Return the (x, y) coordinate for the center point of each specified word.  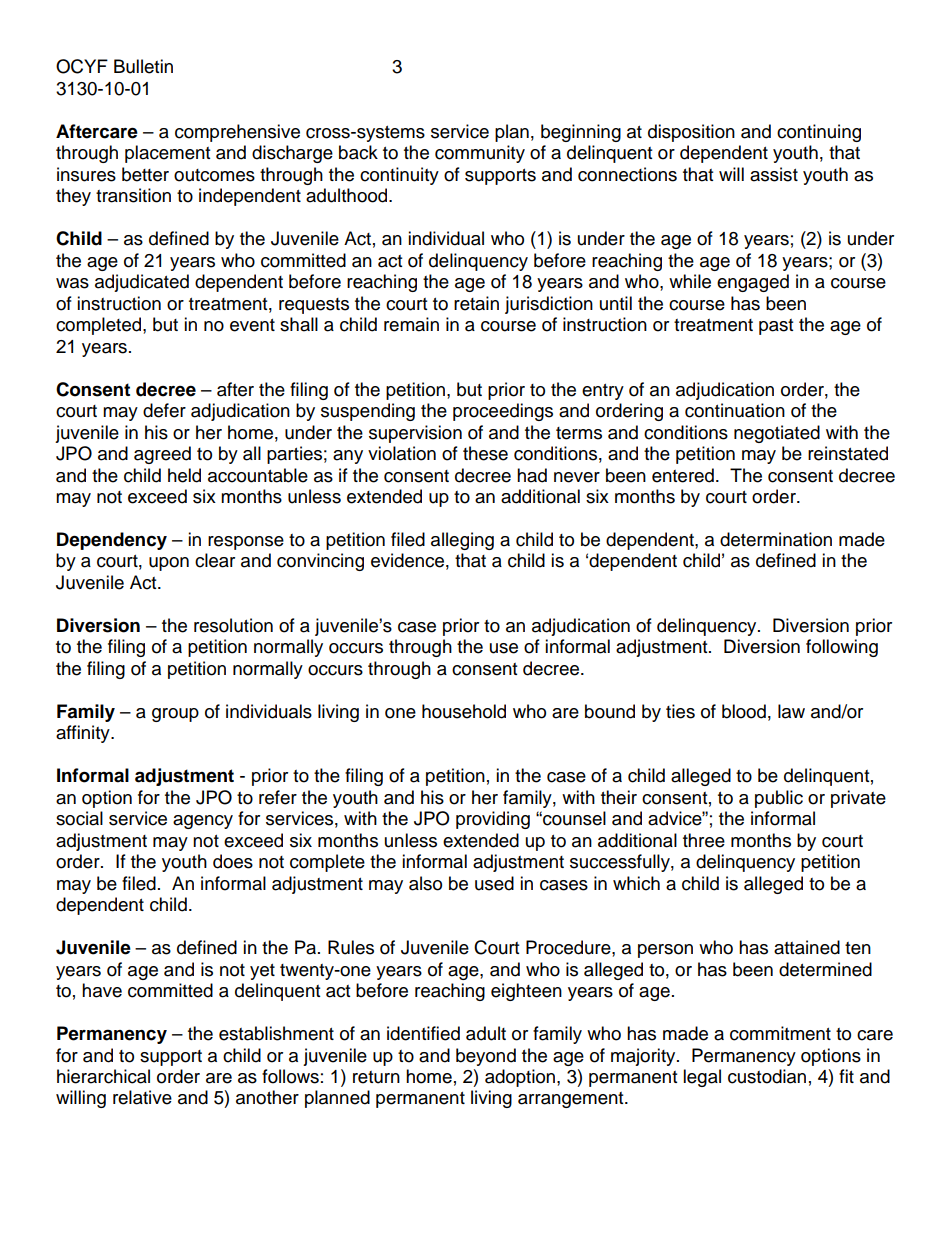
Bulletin (143, 66)
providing (493, 820)
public (779, 799)
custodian (767, 1076)
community (480, 154)
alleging (462, 541)
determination (776, 539)
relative (142, 1097)
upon (169, 564)
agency (203, 822)
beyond (486, 1057)
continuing (819, 133)
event (252, 325)
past (776, 327)
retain (476, 303)
